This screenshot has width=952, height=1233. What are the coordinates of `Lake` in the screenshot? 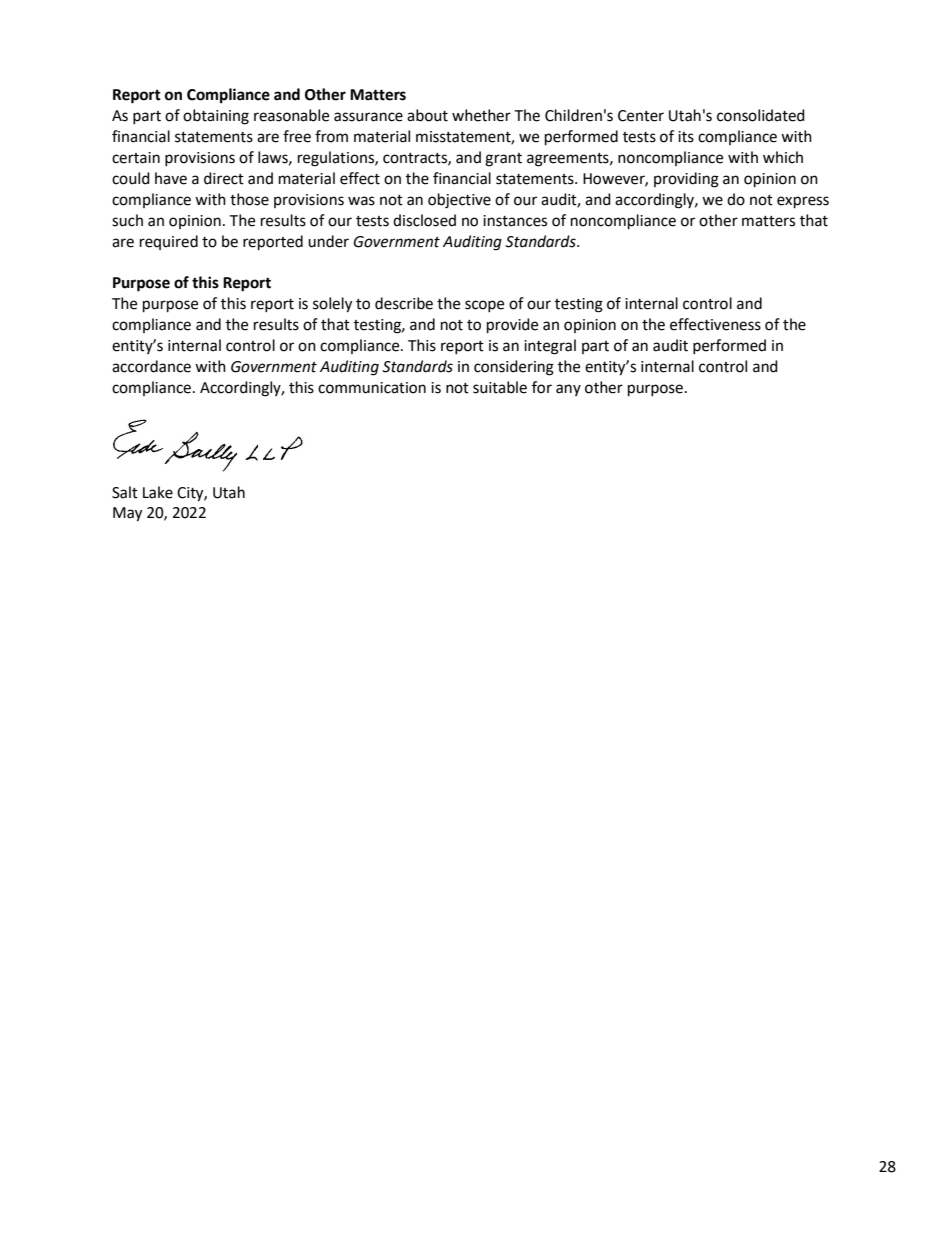 It's located at (158, 492).
